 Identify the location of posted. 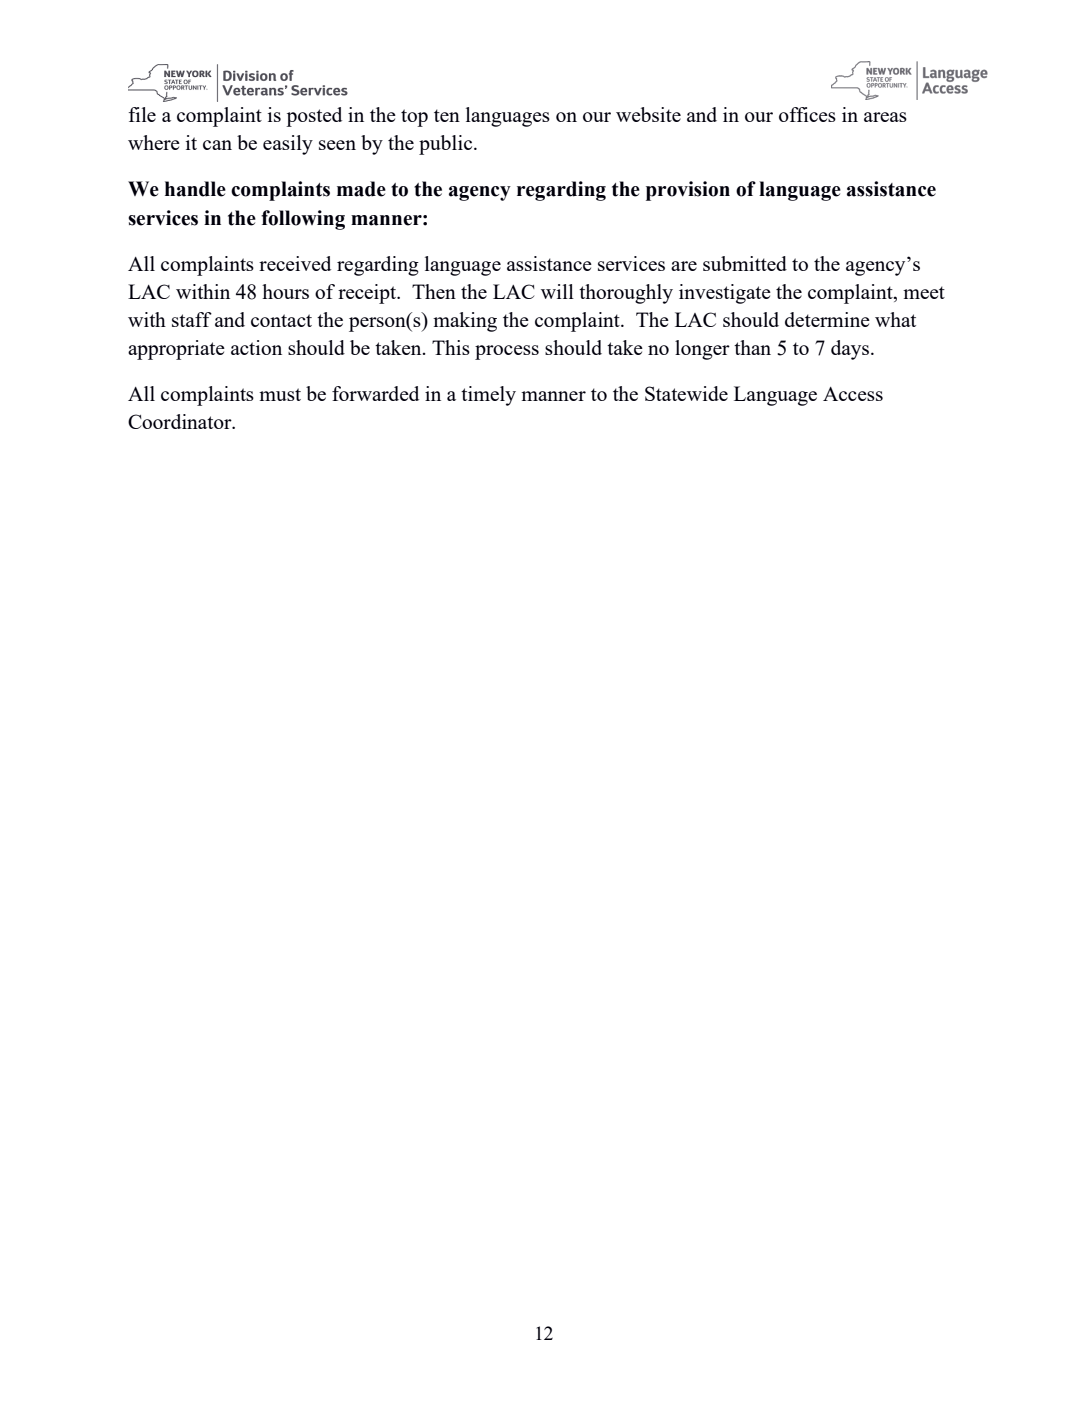
(314, 117).
